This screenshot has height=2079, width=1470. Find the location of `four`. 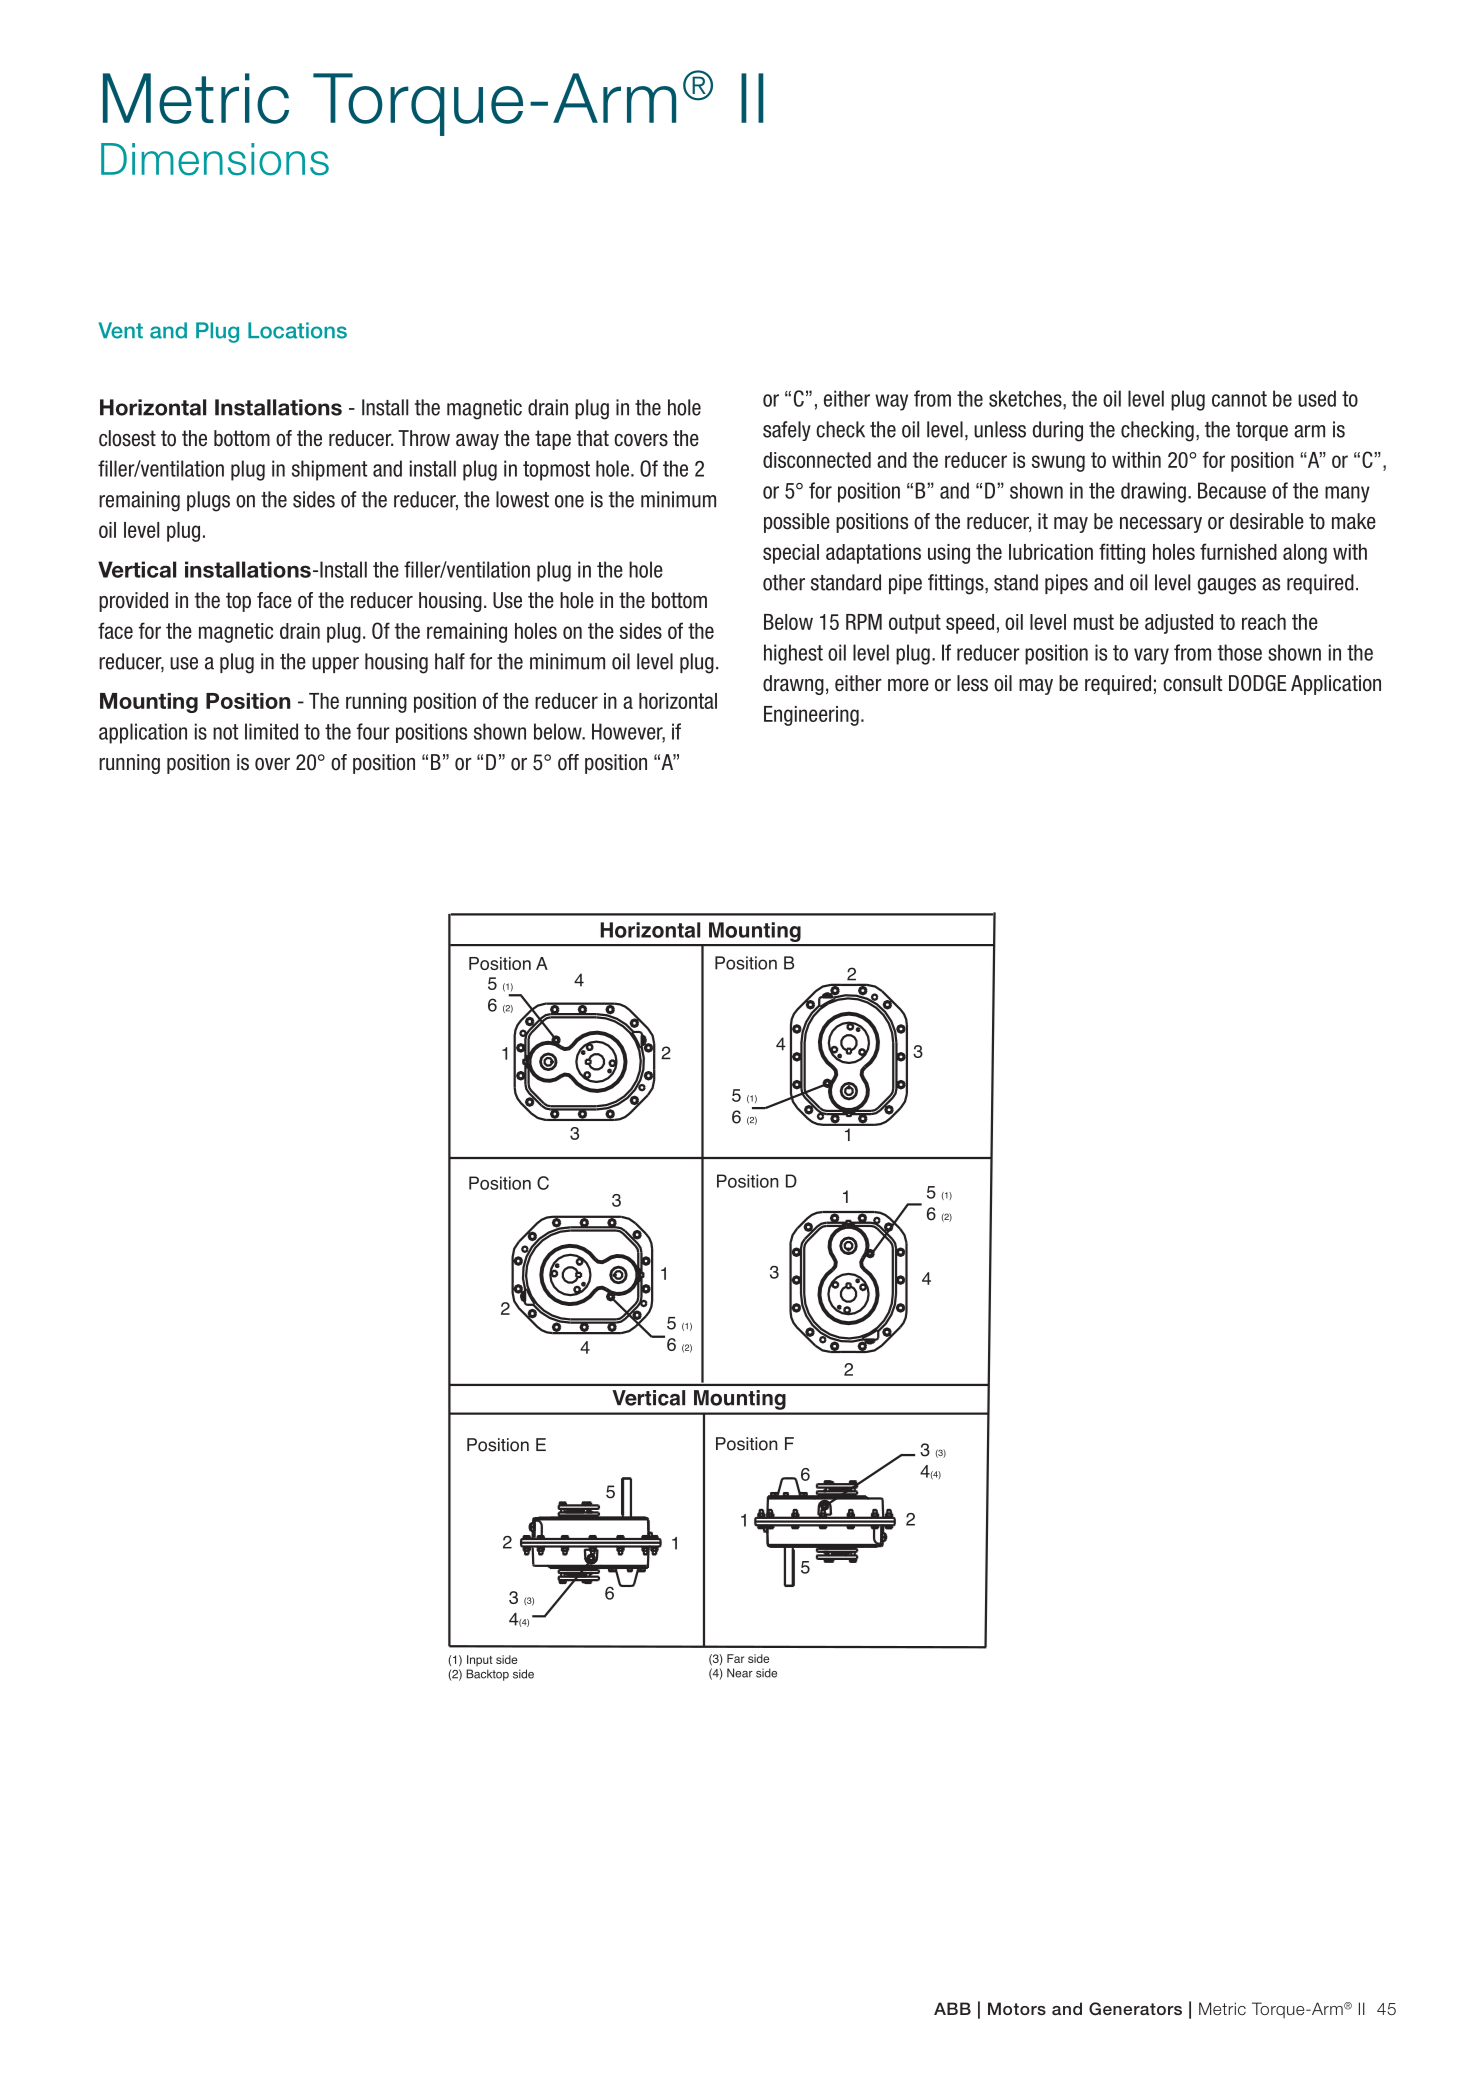

four is located at coordinates (373, 731).
